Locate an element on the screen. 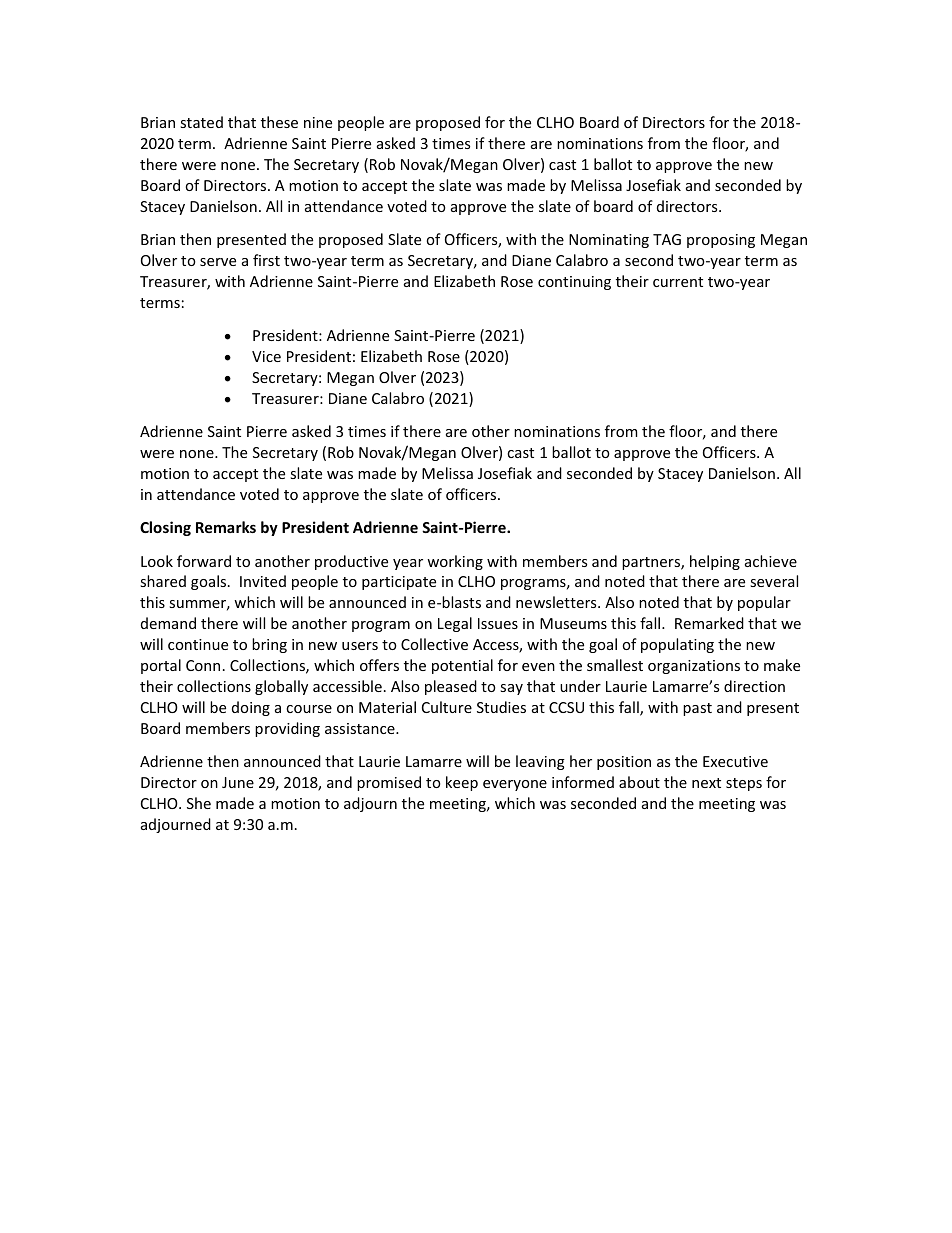  nine is located at coordinates (318, 122).
